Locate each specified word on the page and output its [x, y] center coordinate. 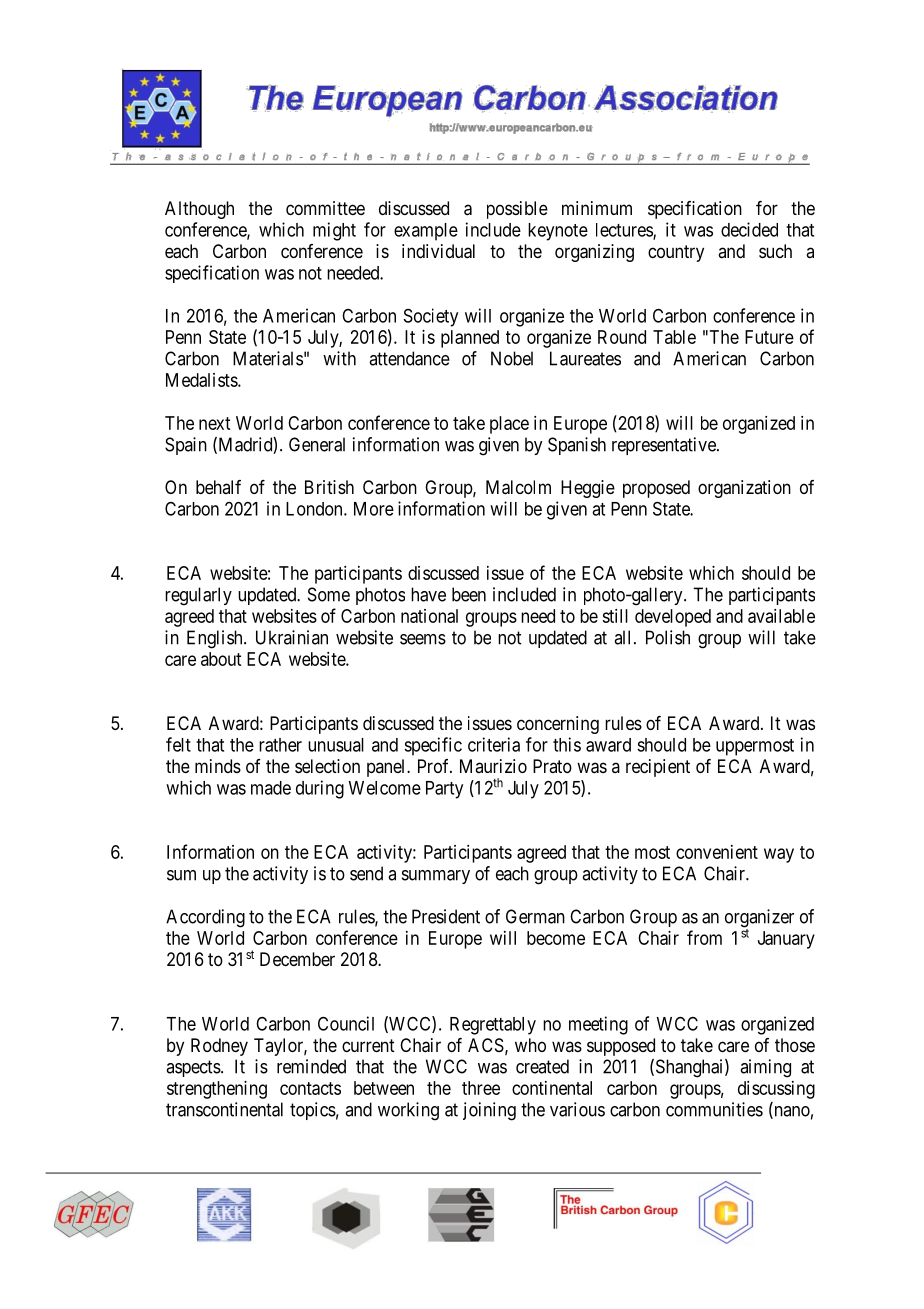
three [481, 1088]
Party [444, 790]
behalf [218, 487]
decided [749, 229]
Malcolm [518, 487]
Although [199, 210]
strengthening [217, 1090]
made [271, 788]
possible [517, 210]
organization [744, 489]
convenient [717, 852]
